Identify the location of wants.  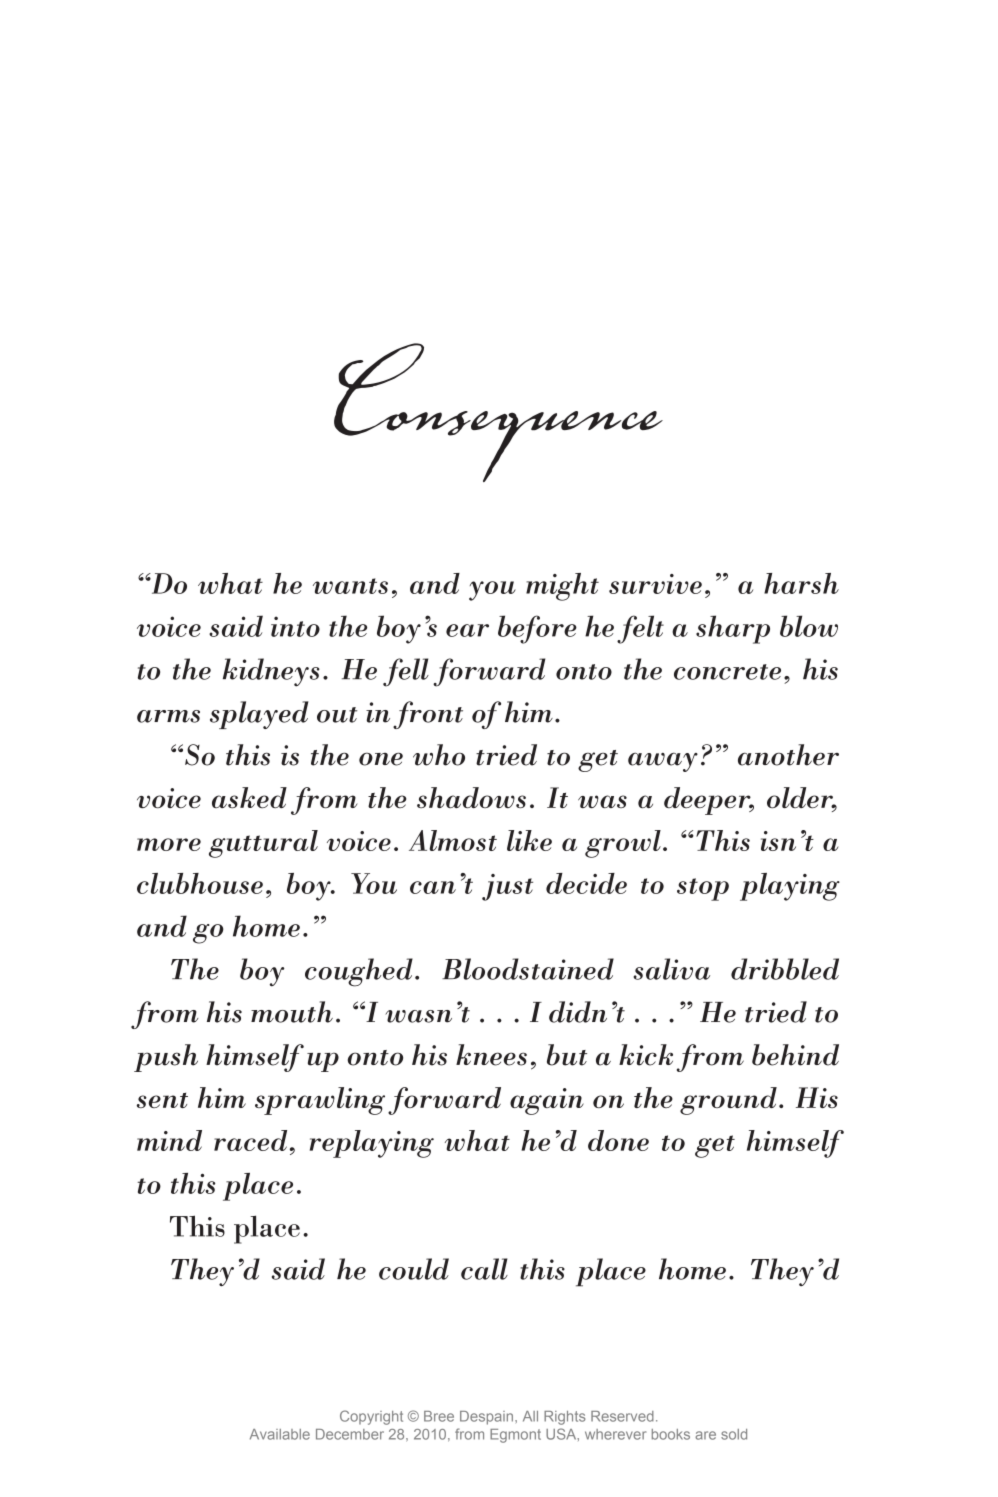
(350, 586).
